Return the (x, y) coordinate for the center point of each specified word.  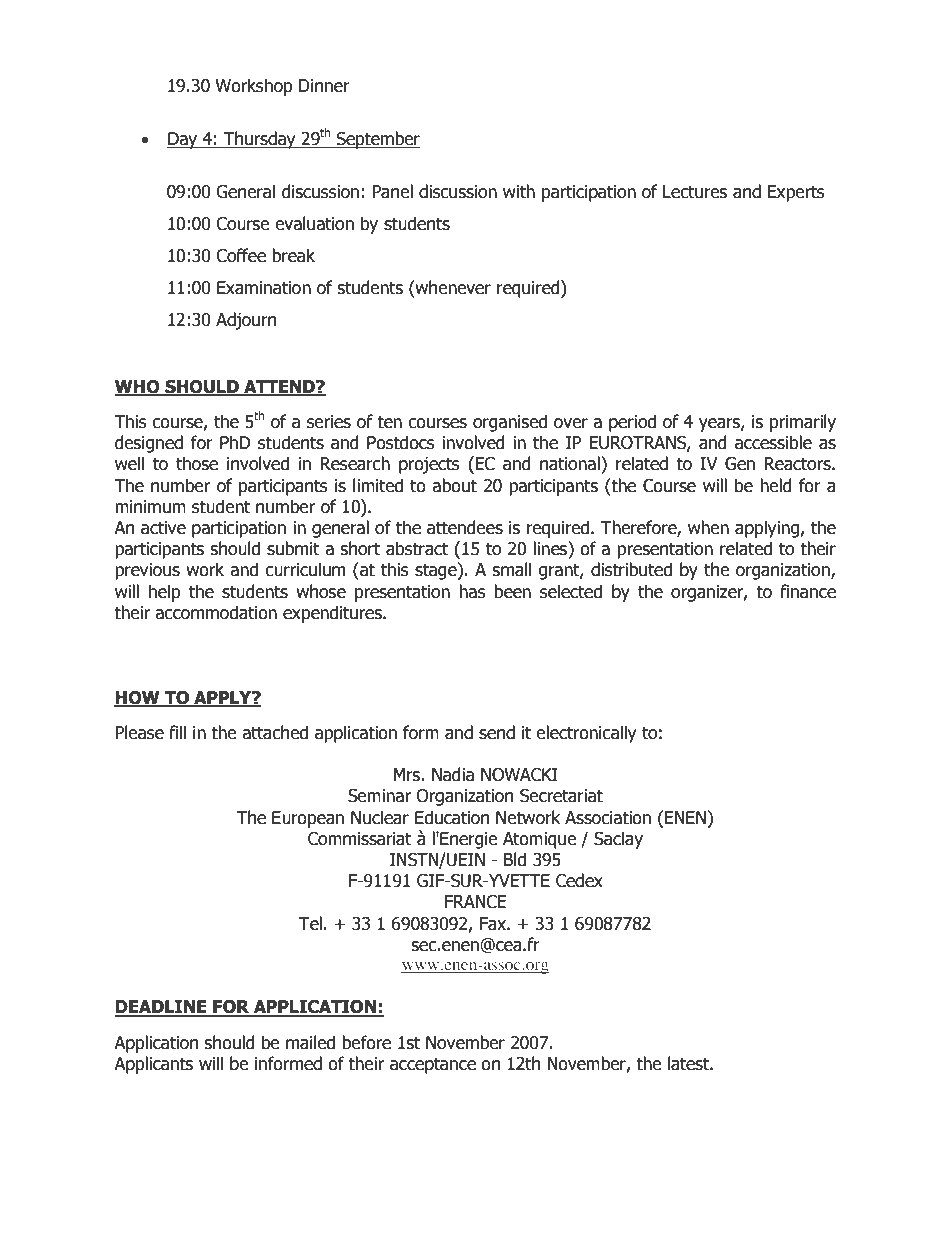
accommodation (216, 612)
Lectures (695, 192)
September (377, 140)
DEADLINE (162, 1008)
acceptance (433, 1065)
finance (808, 591)
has (472, 591)
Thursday (260, 140)
